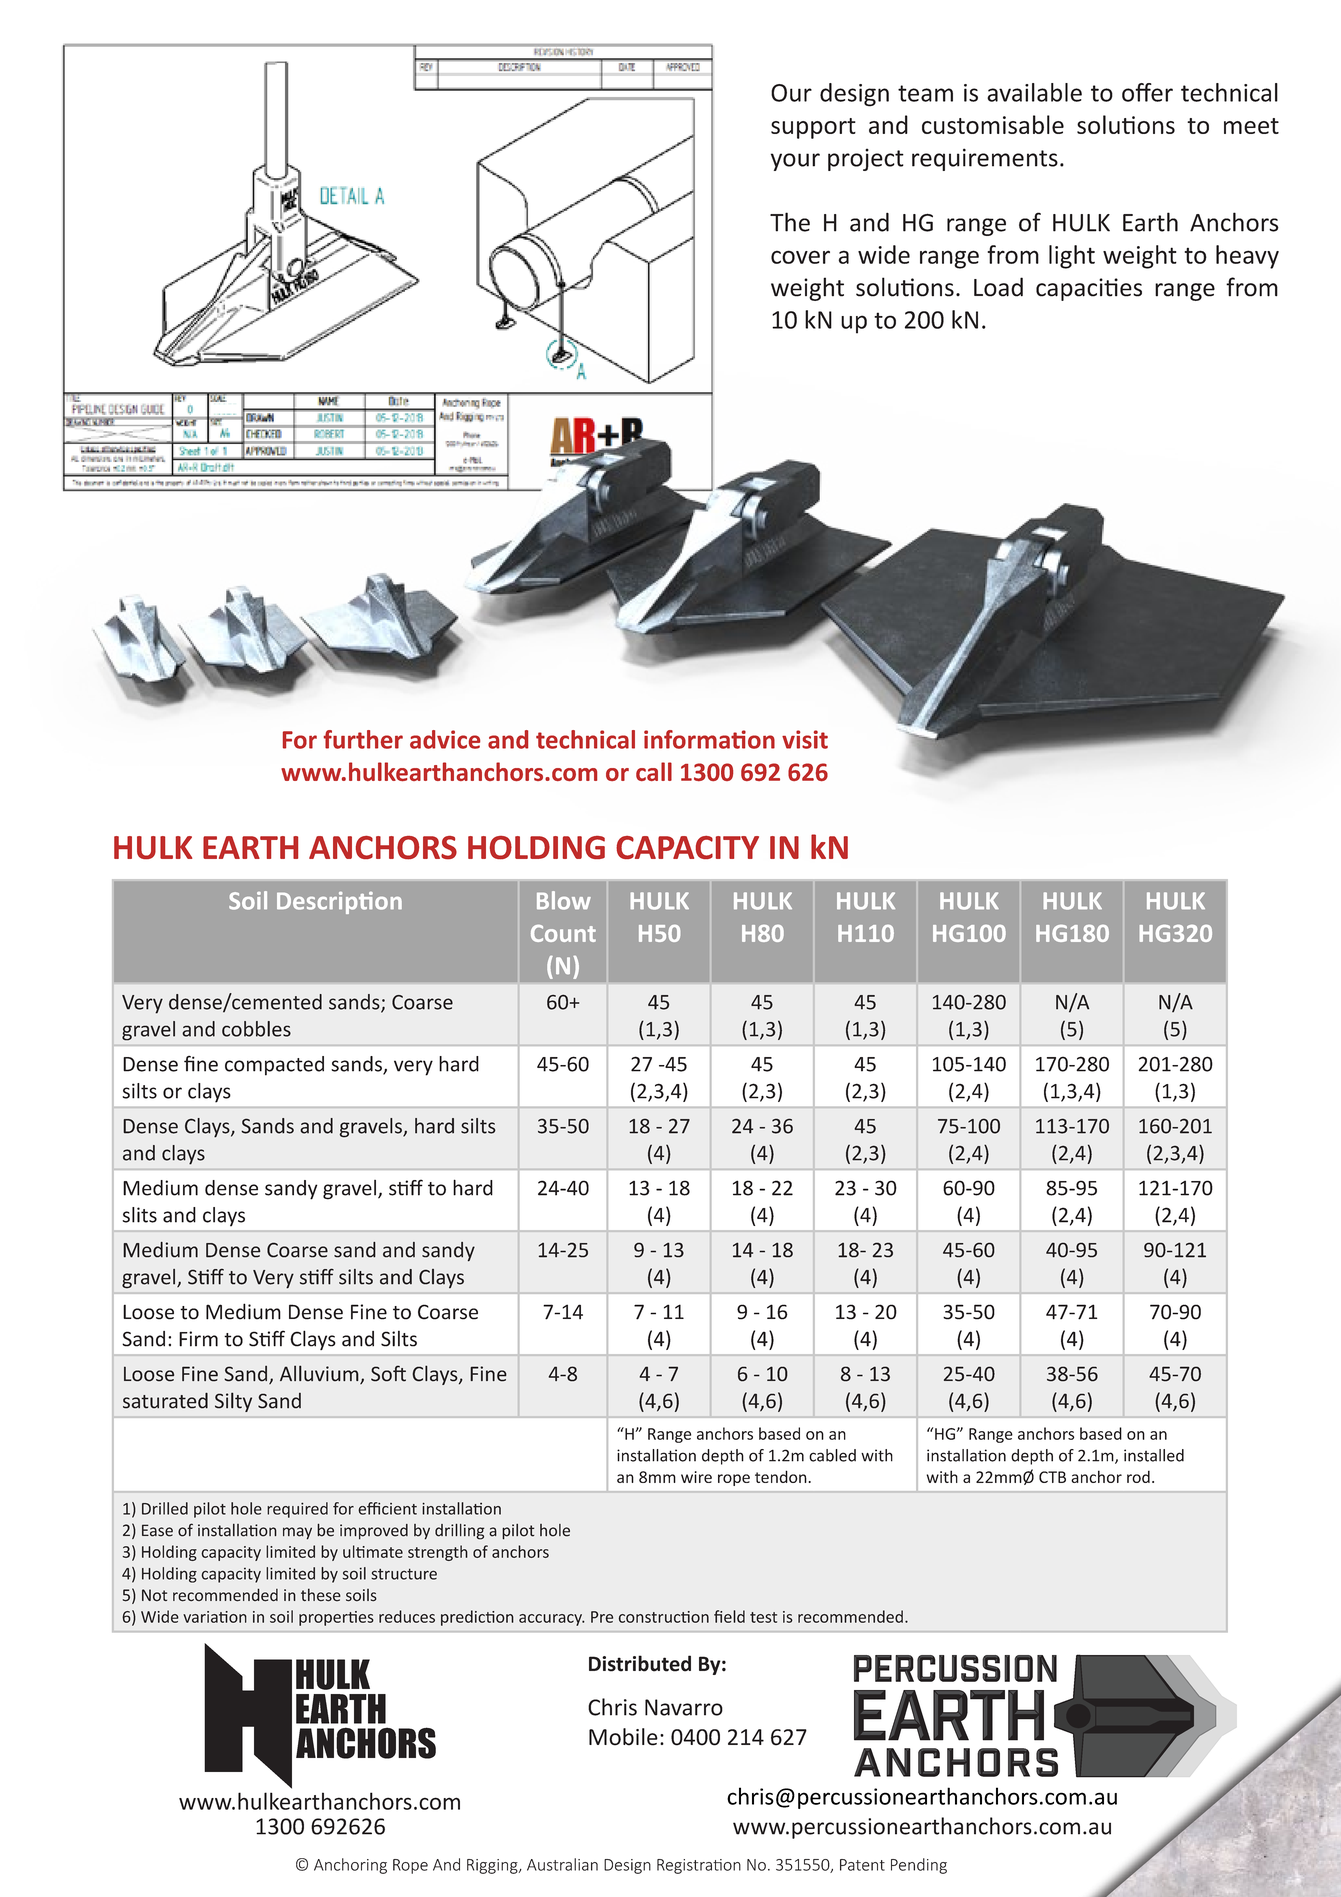  I want to click on visit, so click(805, 739).
